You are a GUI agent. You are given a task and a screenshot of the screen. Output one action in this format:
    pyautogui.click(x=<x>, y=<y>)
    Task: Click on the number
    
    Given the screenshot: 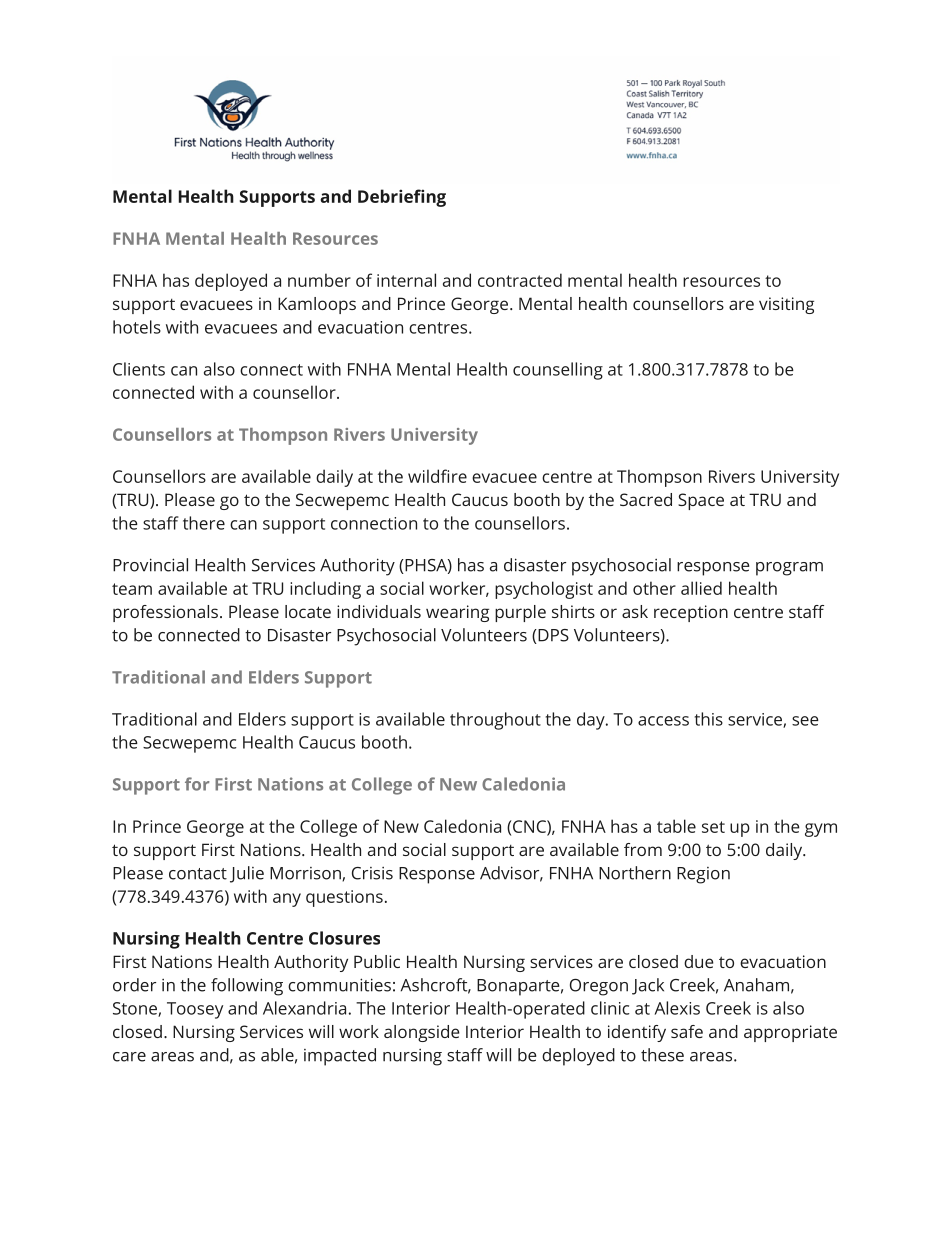 What is the action you would take?
    pyautogui.click(x=319, y=280)
